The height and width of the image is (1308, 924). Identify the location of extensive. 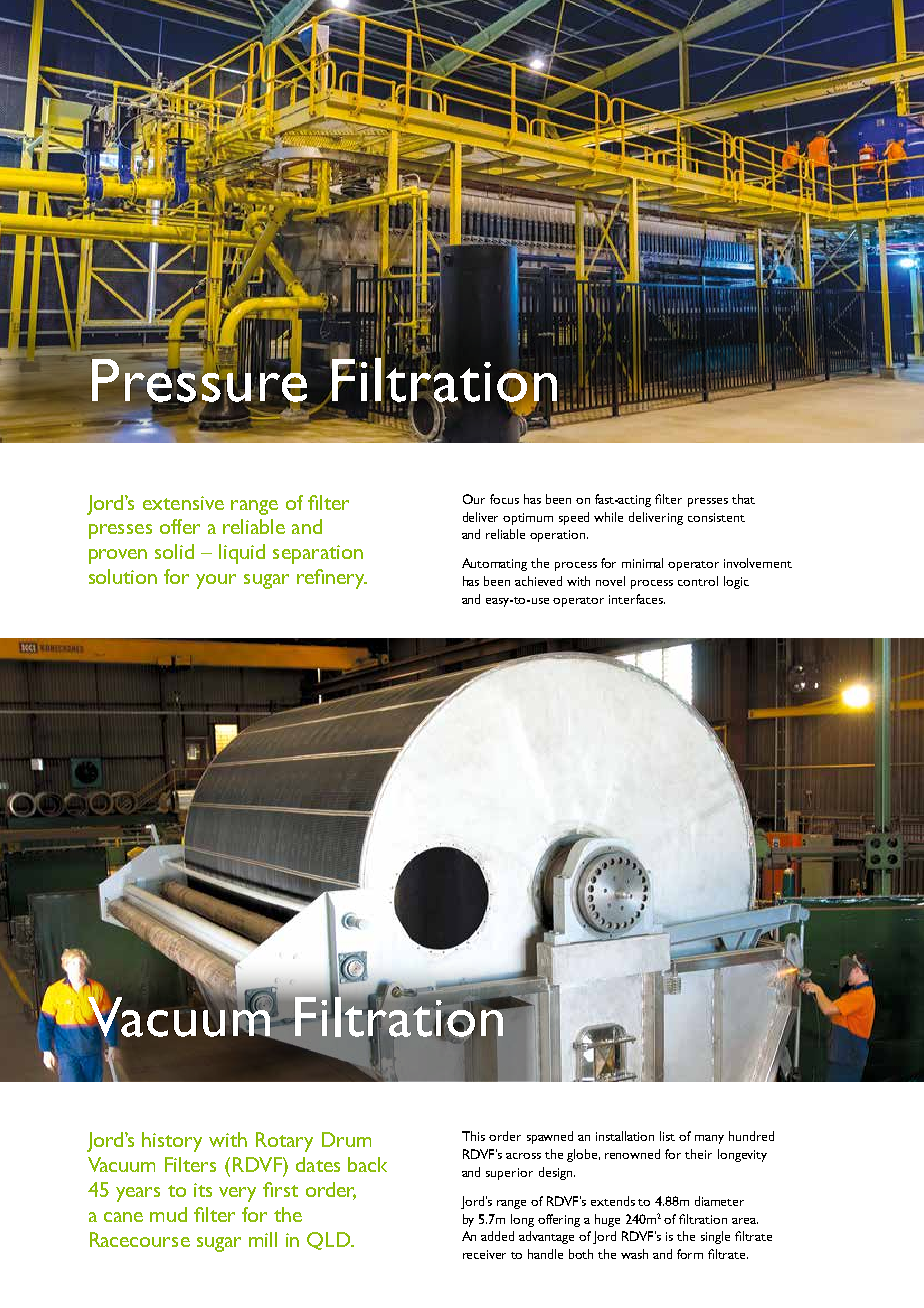
(183, 503).
